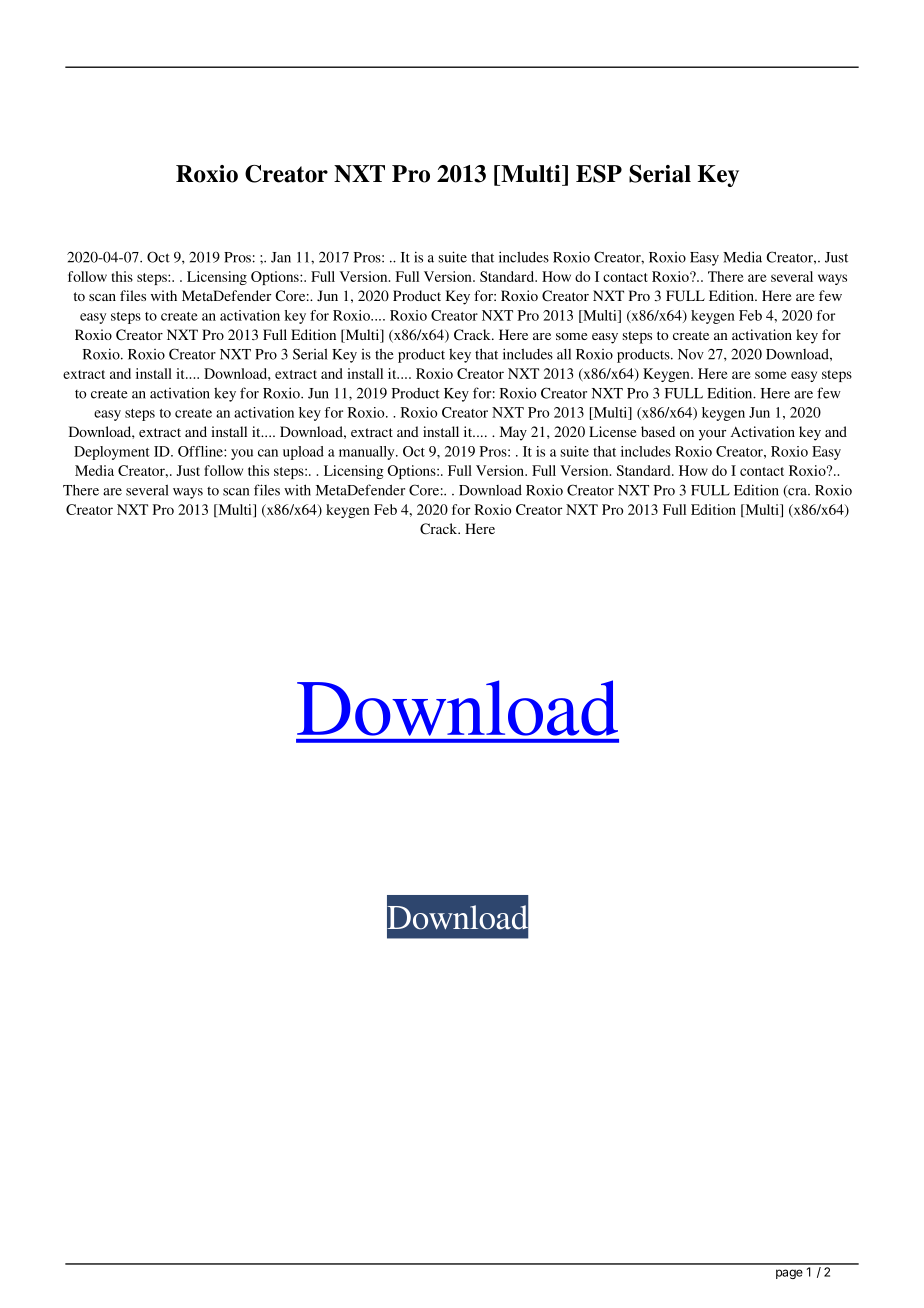 Image resolution: width=924 pixels, height=1308 pixels. What do you see at coordinates (368, 453) in the page?
I see `manually` at bounding box center [368, 453].
